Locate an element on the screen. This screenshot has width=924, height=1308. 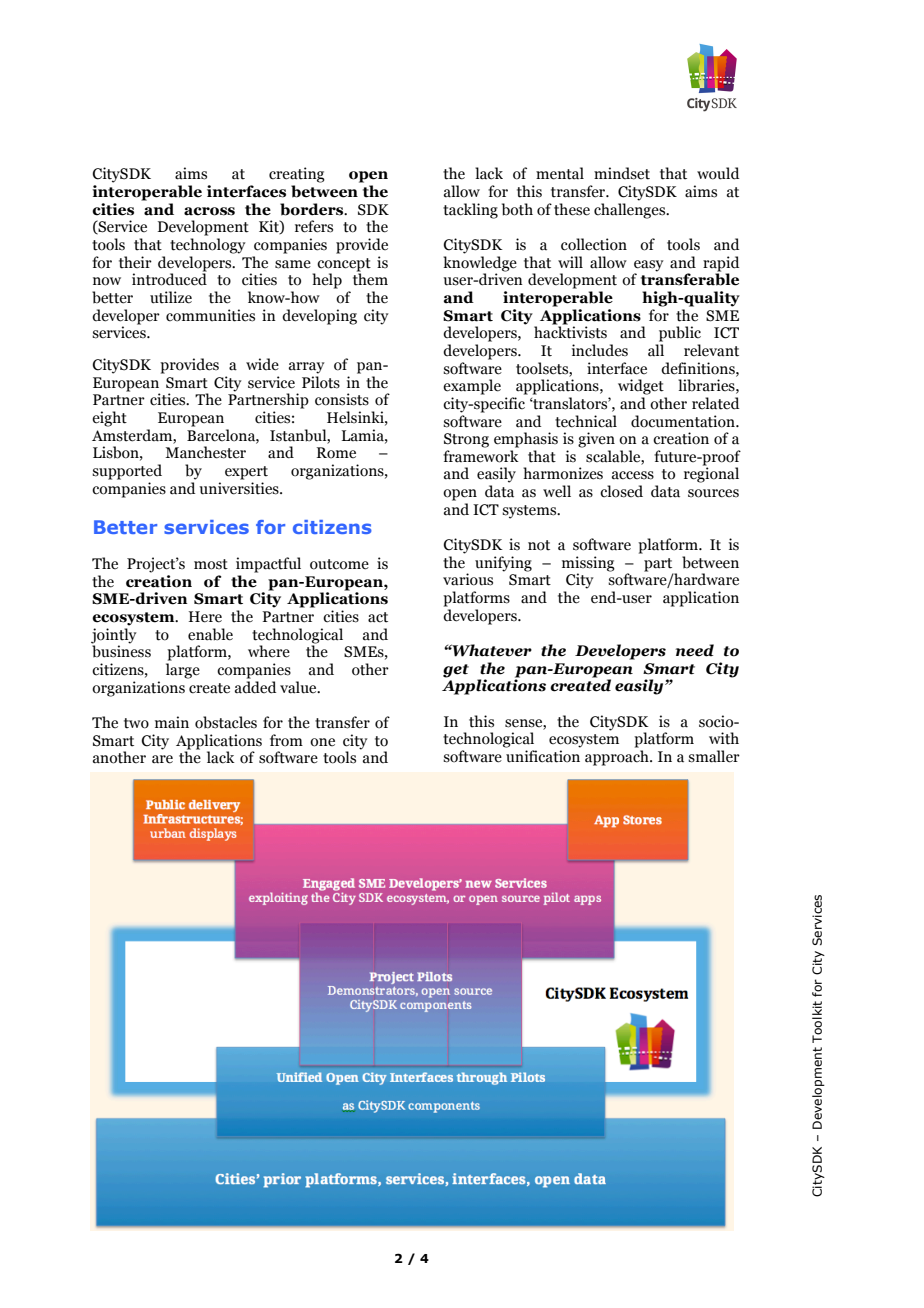
across is located at coordinates (209, 211).
